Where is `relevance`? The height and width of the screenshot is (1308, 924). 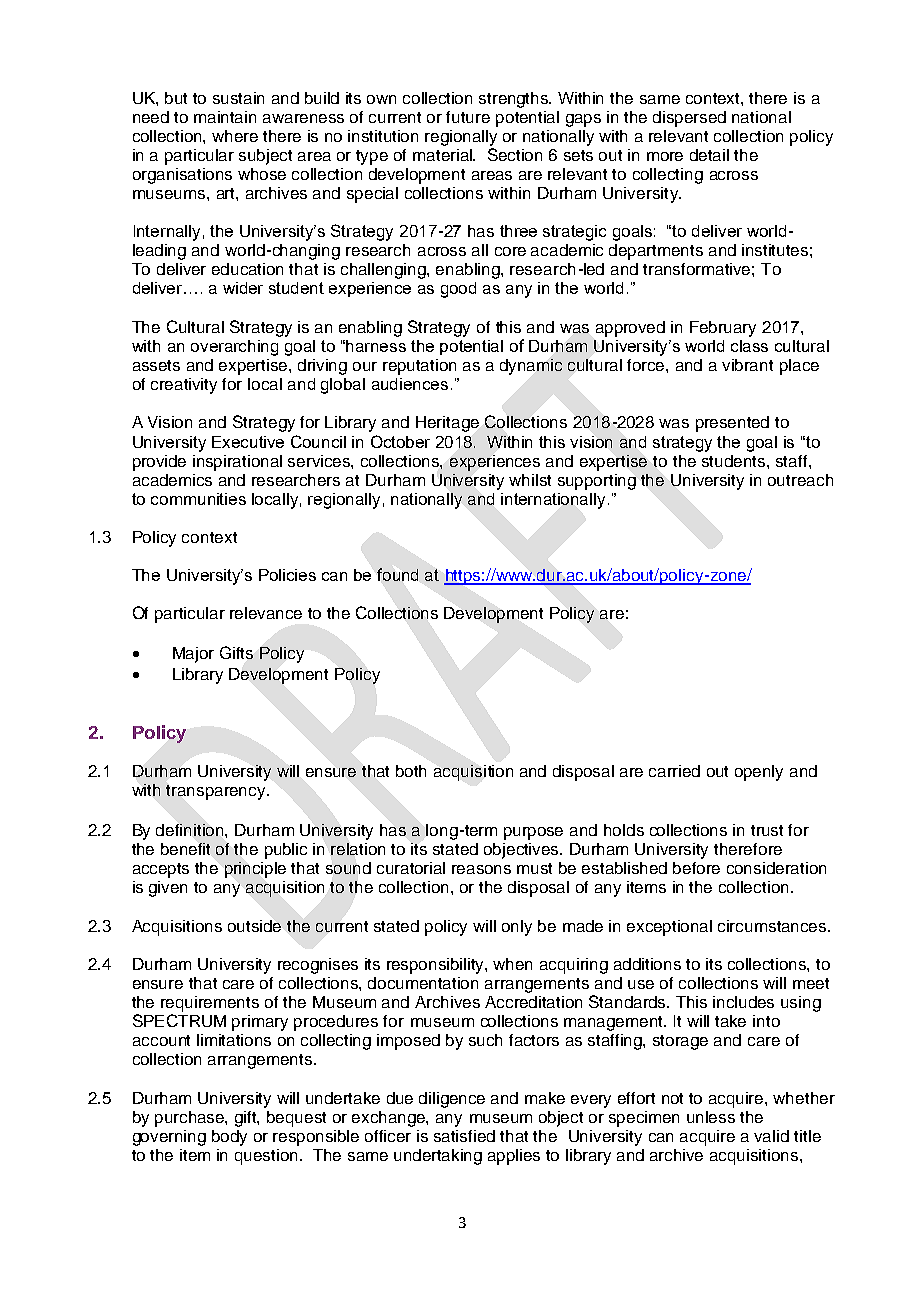
relevance is located at coordinates (266, 613).
